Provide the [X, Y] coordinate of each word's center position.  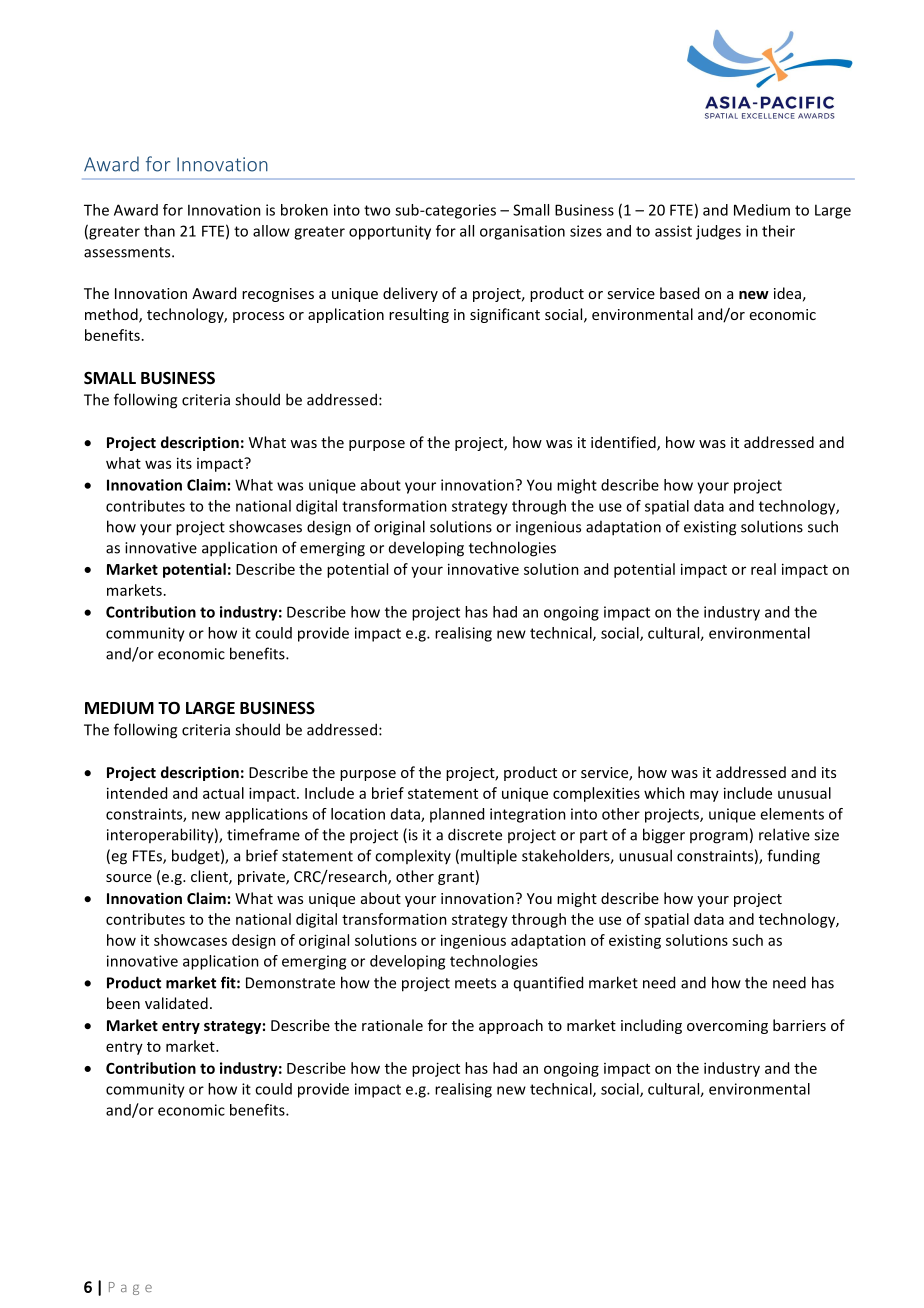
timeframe [263, 834]
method [112, 315]
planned [457, 815]
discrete [475, 834]
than [159, 231]
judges [718, 232]
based [679, 293]
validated [176, 1003]
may [704, 796]
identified [624, 443]
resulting [419, 315]
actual [223, 793]
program [719, 838]
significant [505, 315]
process [258, 317]
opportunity [390, 232]
